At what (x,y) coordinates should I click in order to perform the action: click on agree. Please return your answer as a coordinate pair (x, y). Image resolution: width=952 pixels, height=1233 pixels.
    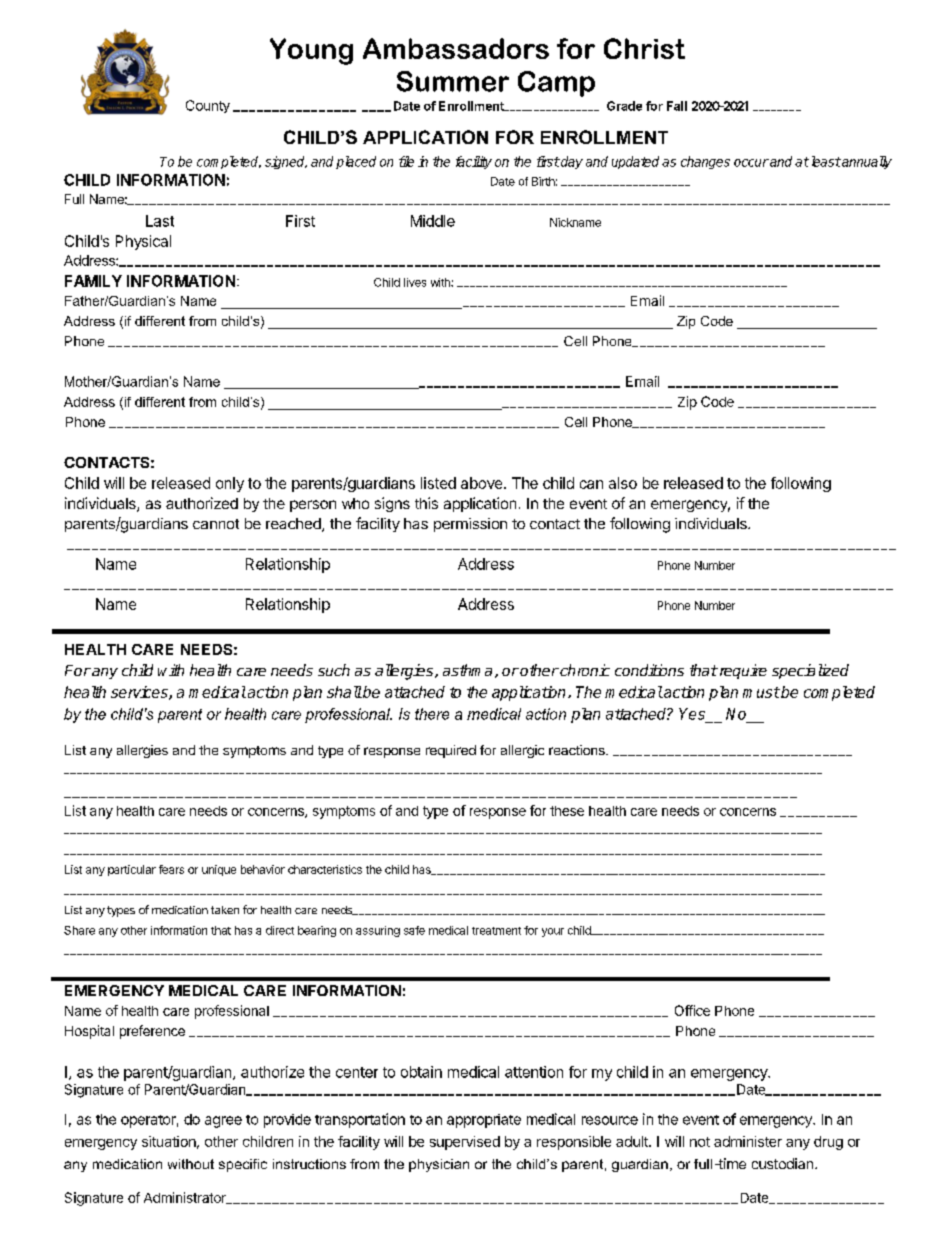
    Looking at the image, I should click on (223, 1122).
